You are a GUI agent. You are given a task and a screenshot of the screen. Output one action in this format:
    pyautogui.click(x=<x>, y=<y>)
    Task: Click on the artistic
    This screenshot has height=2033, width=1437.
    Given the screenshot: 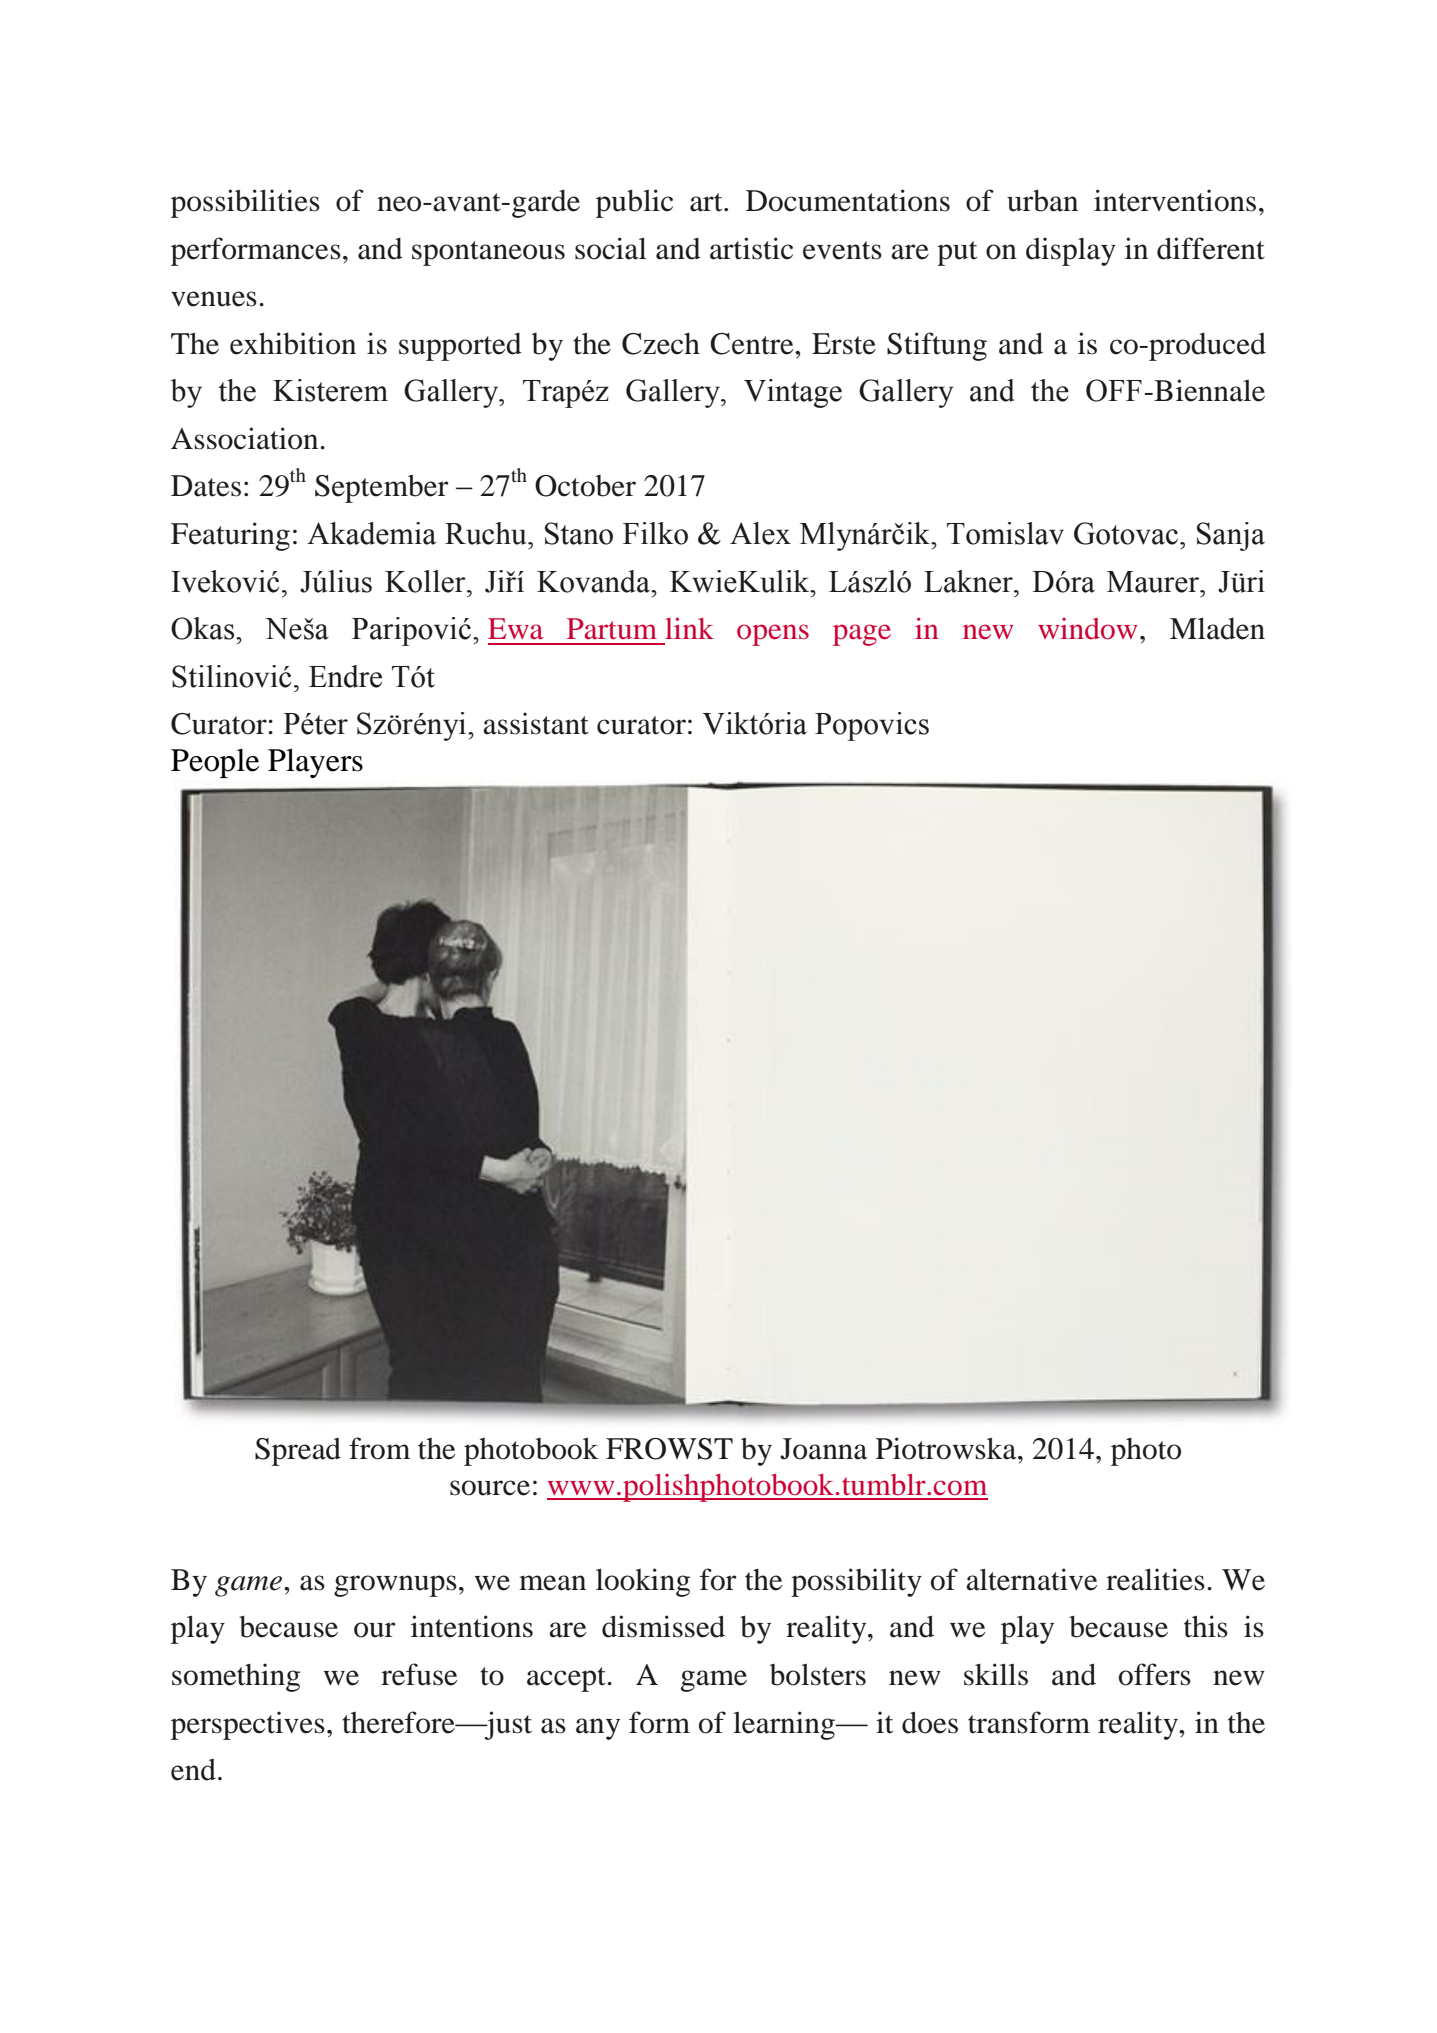 What is the action you would take?
    pyautogui.click(x=751, y=248)
